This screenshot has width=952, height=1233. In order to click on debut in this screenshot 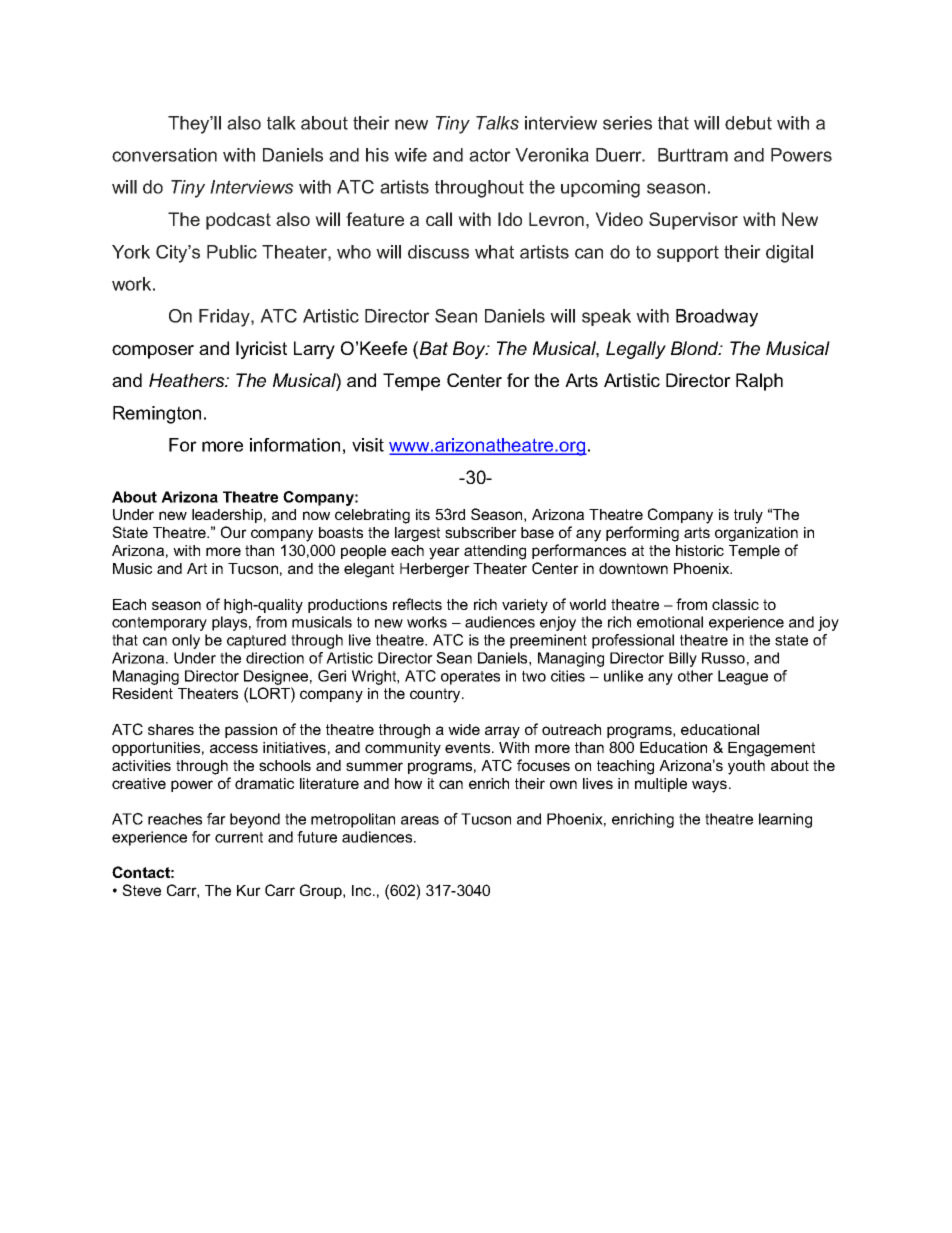, I will do `click(748, 123)`.
